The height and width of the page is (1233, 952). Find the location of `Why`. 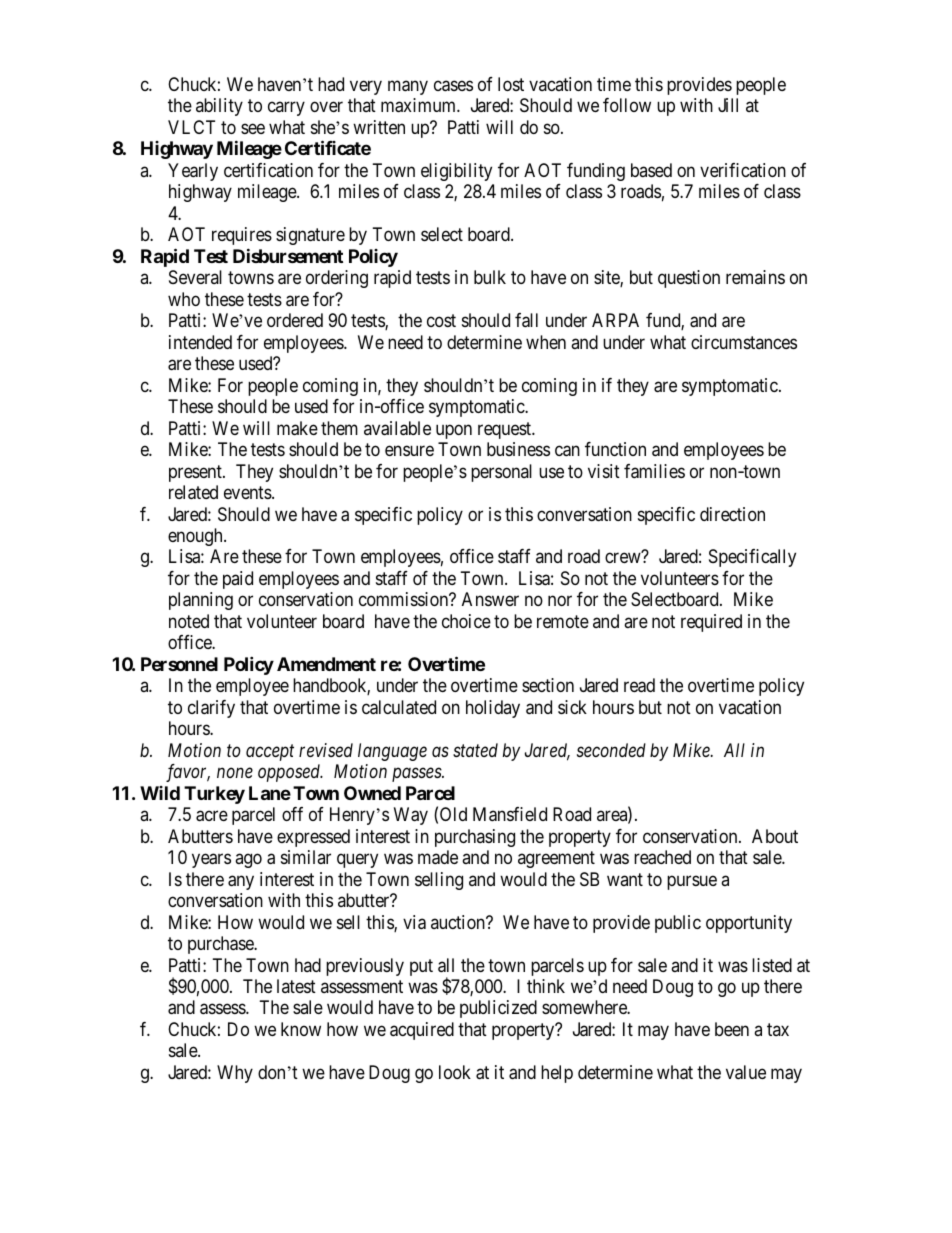

Why is located at coordinates (235, 1074).
